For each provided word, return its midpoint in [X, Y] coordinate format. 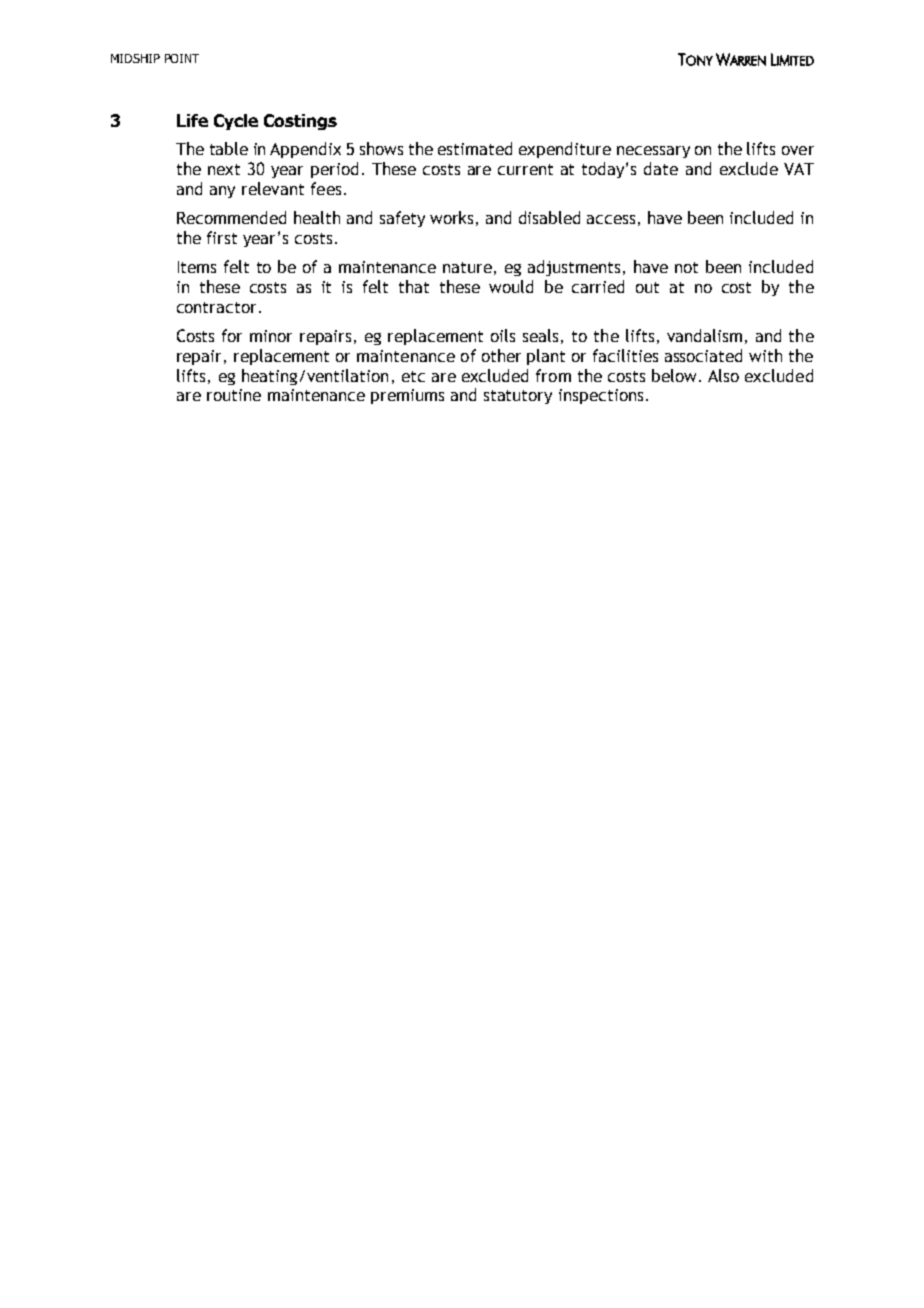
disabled [549, 217]
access [611, 219]
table [229, 148]
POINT [182, 58]
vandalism [704, 335]
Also [723, 375]
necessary [653, 152]
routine [234, 395]
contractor [216, 307]
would [511, 286]
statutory [518, 397]
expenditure [565, 150]
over [798, 150]
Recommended [231, 217]
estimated [475, 148]
